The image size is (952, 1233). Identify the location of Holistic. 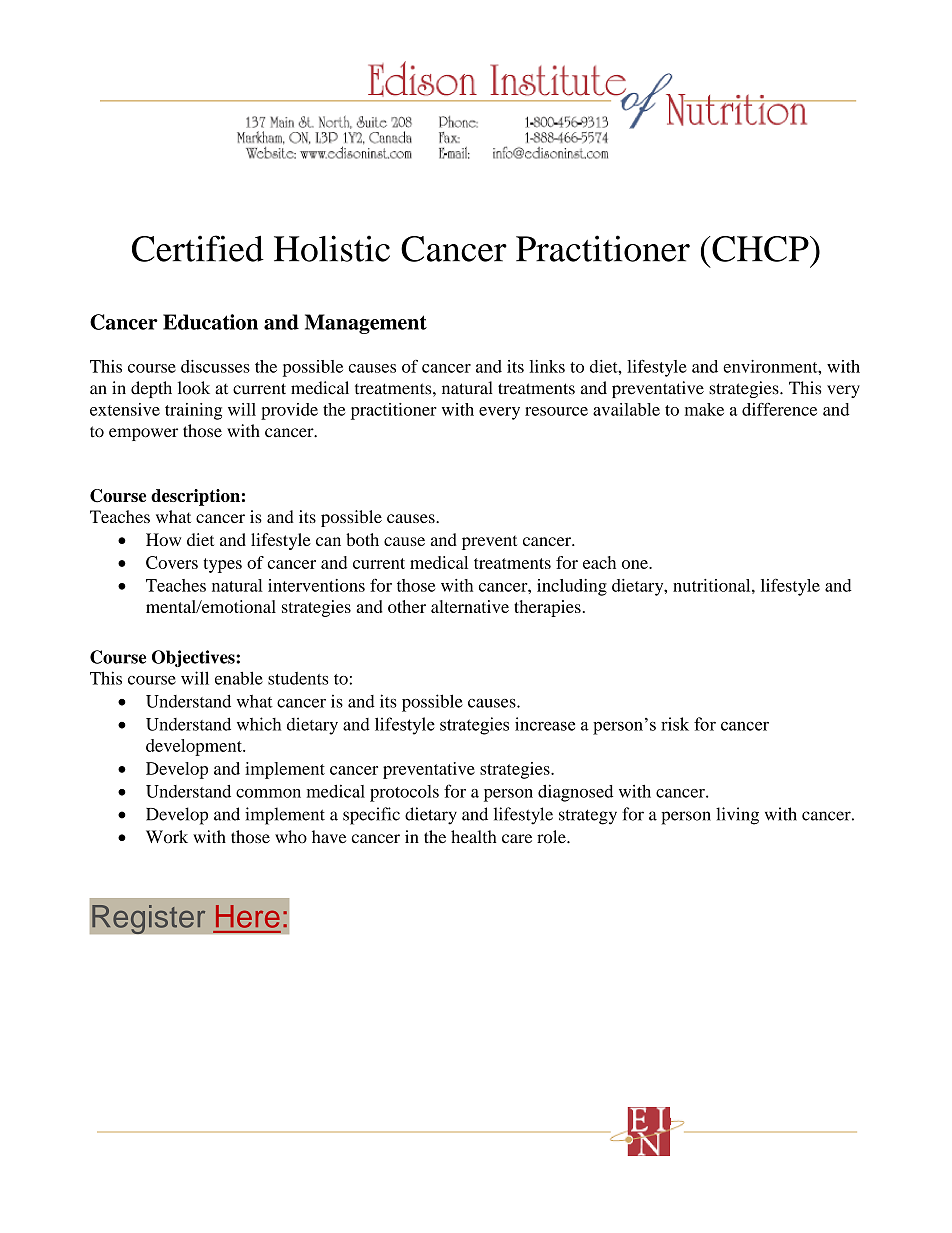
(332, 248).
